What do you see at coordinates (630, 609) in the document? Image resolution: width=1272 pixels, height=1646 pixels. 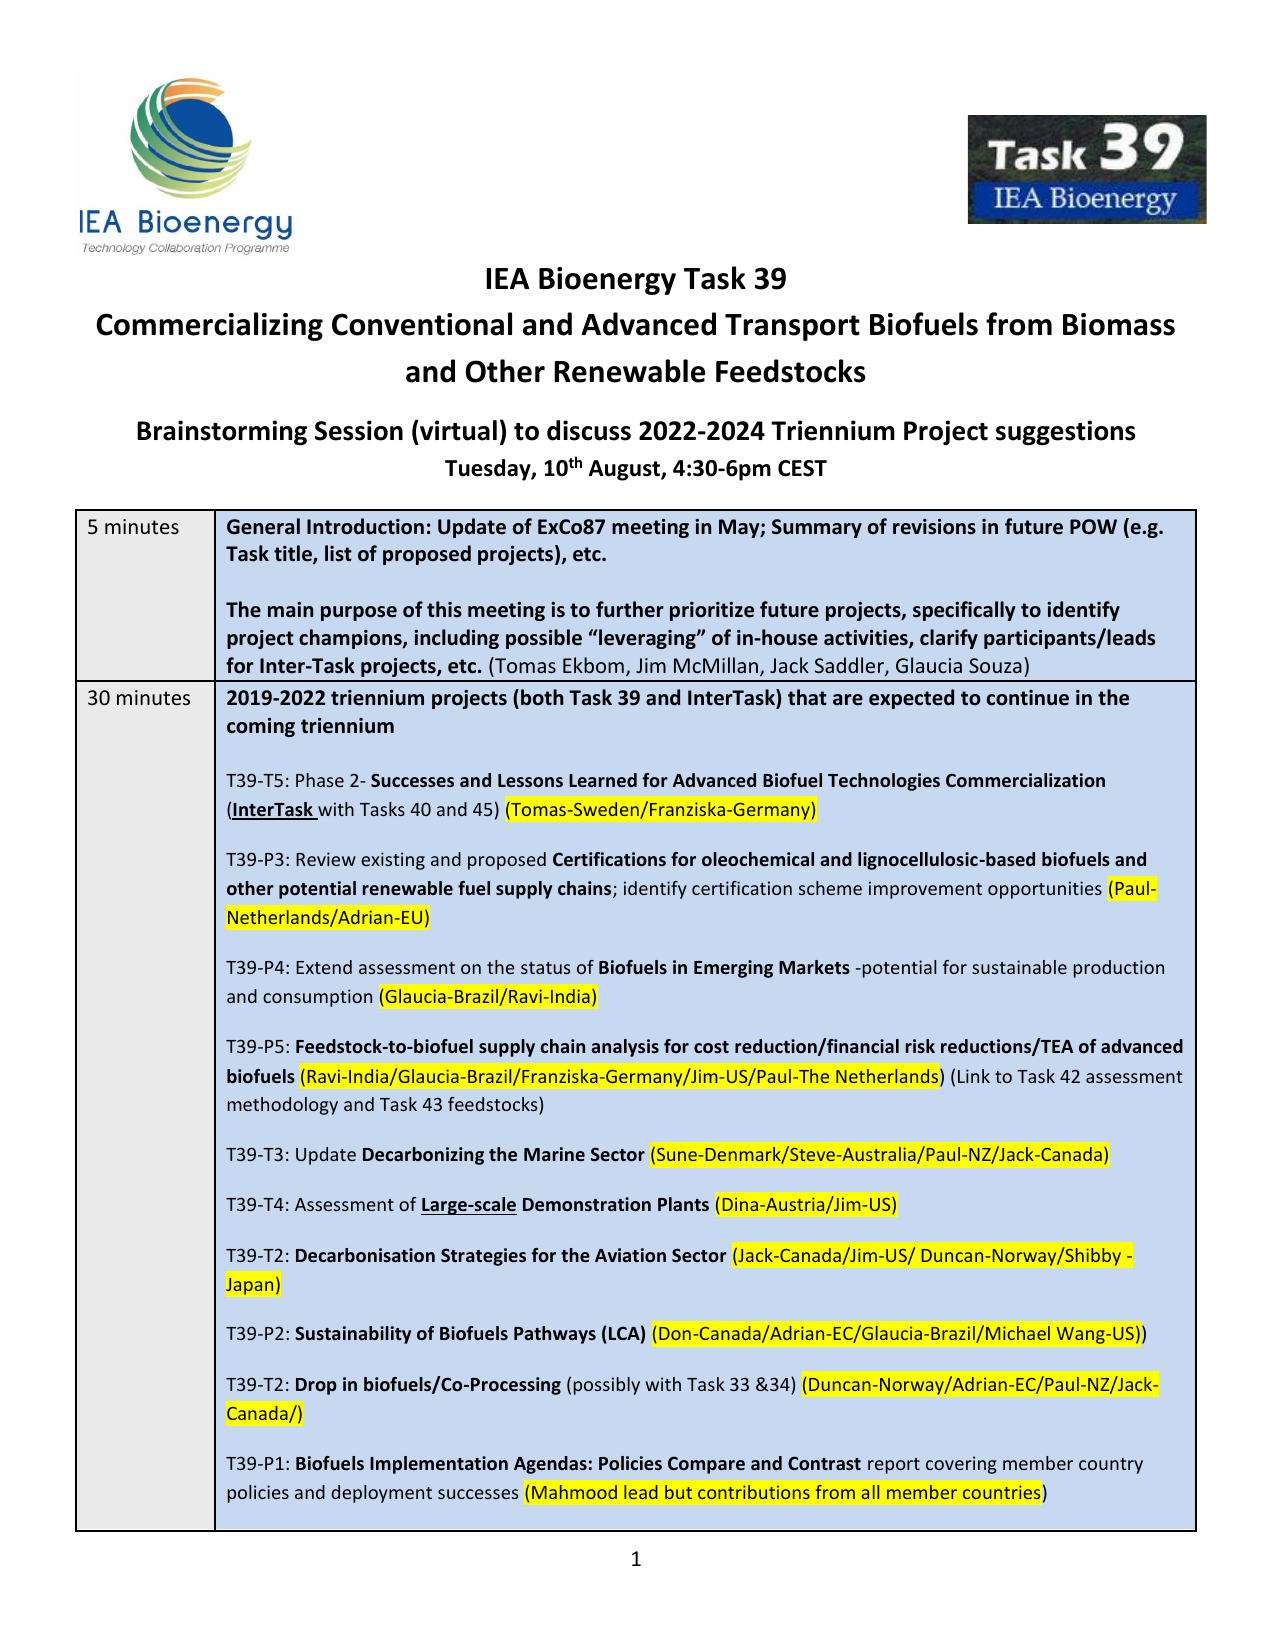 I see `further` at bounding box center [630, 609].
